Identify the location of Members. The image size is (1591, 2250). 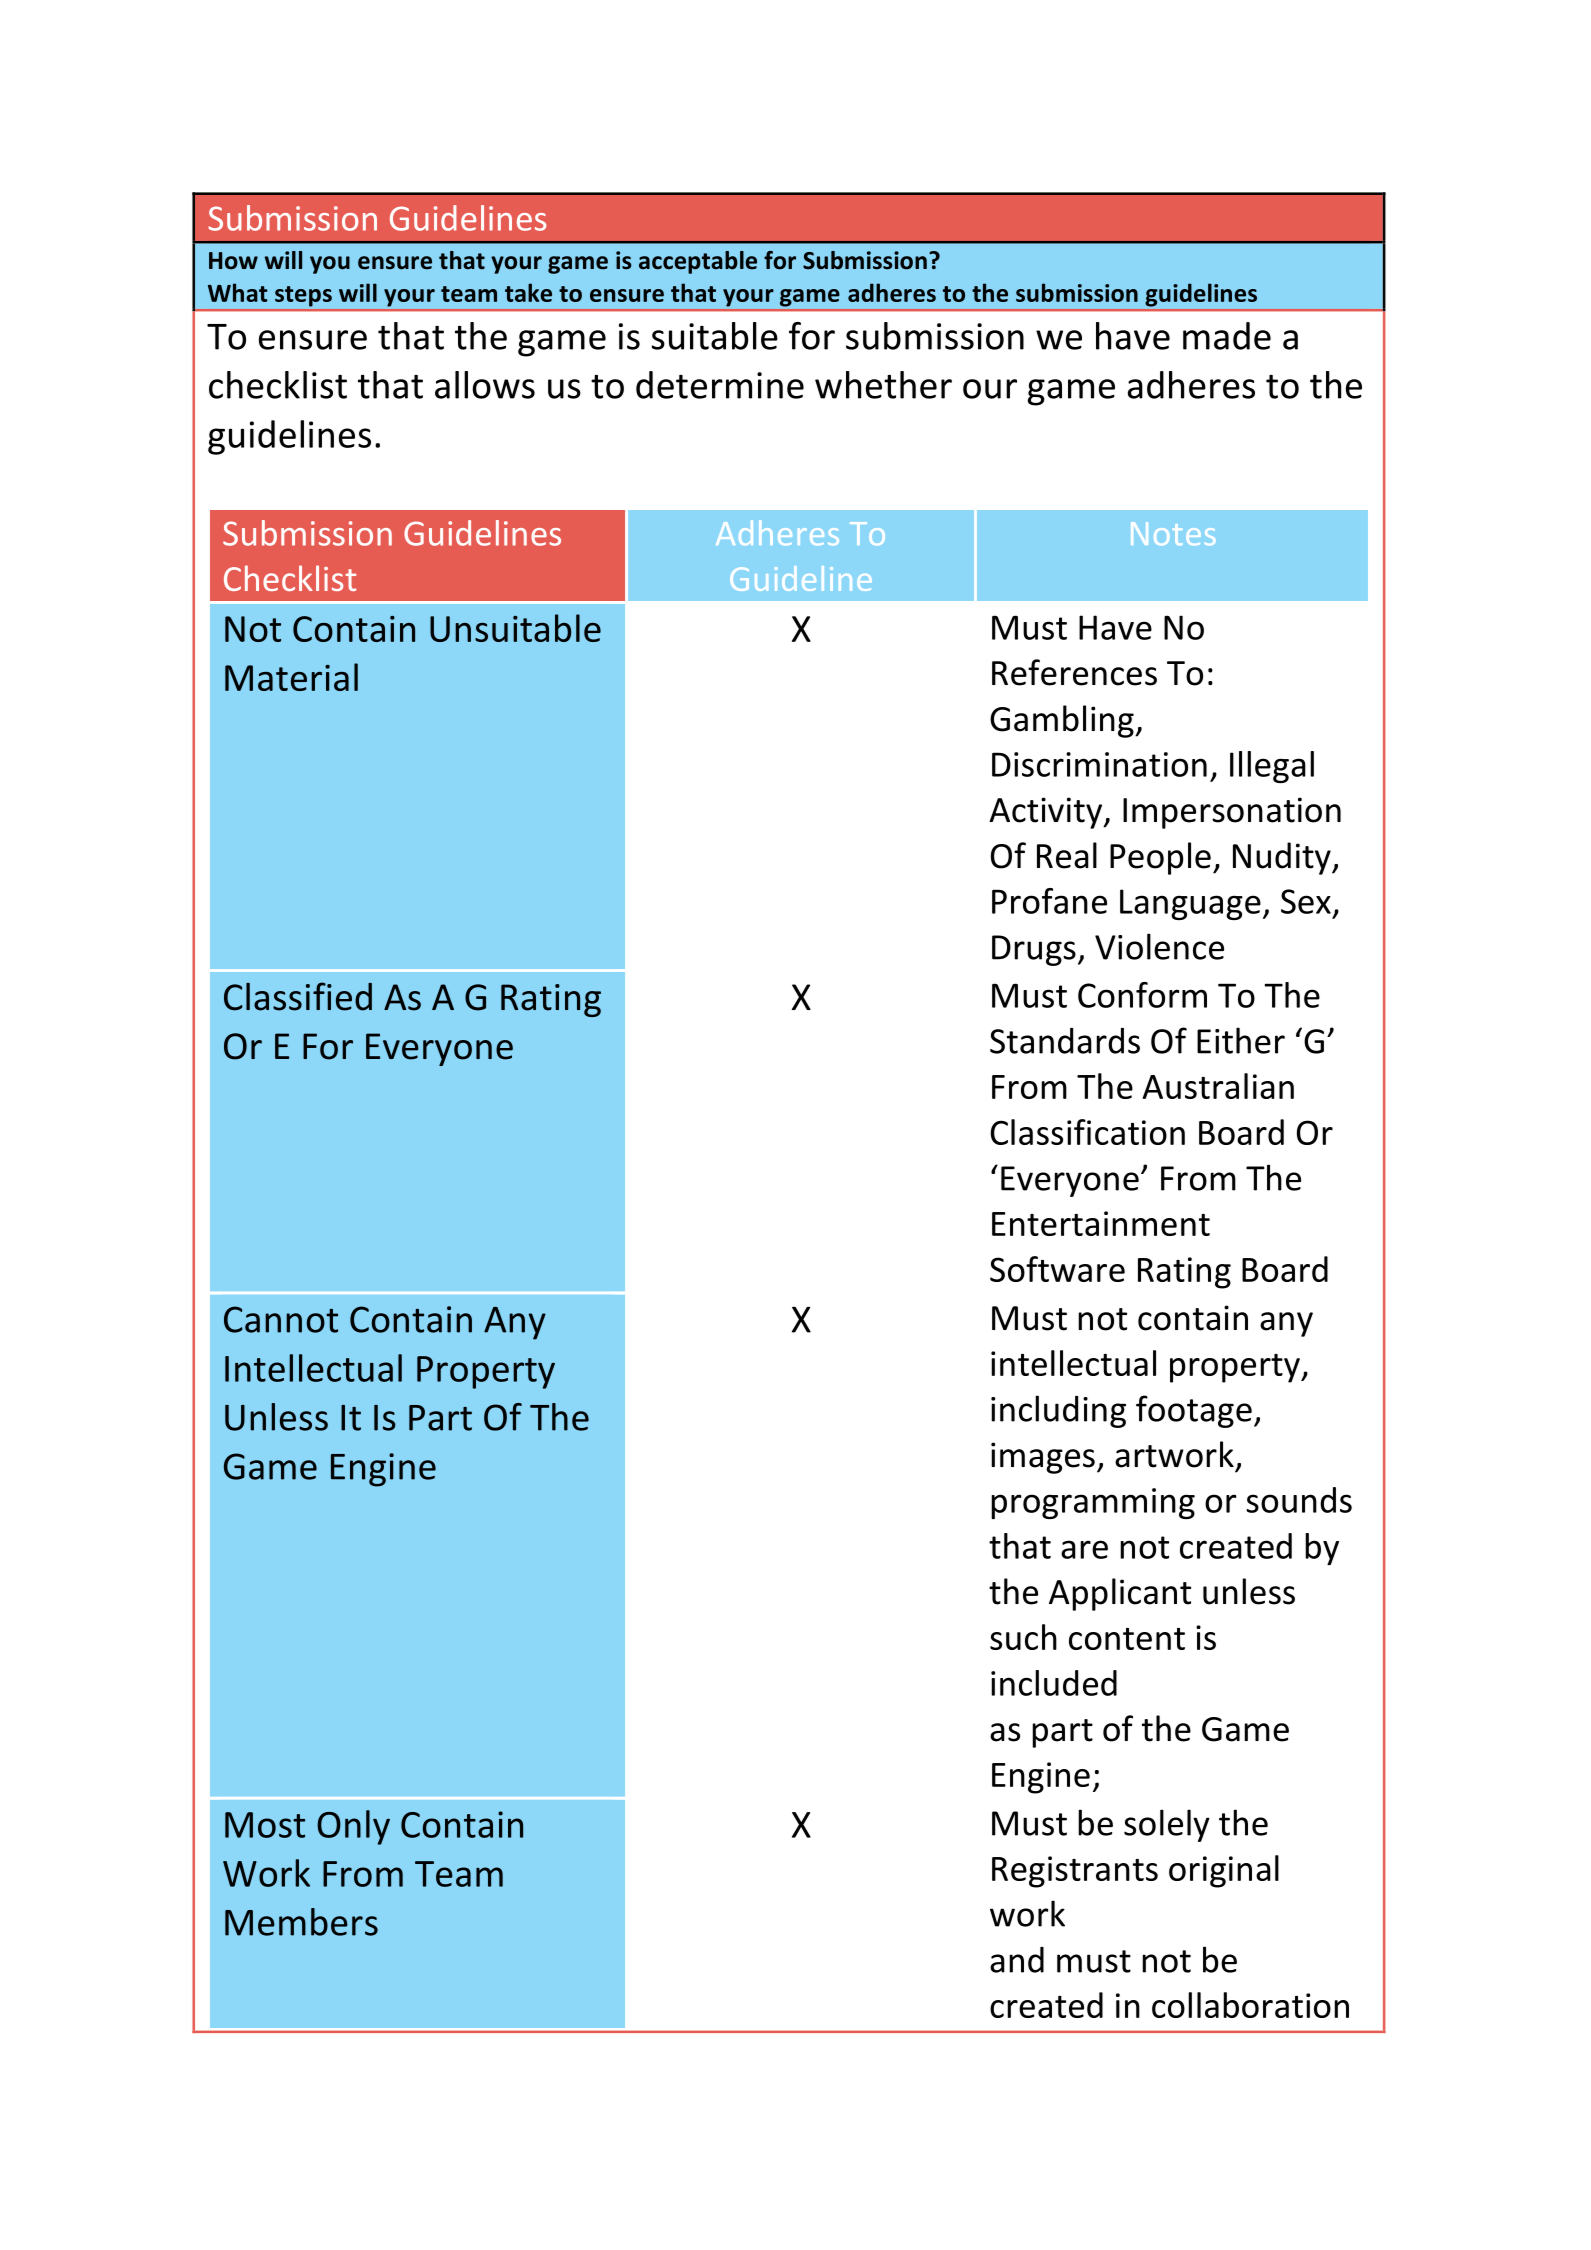
(301, 1922).
